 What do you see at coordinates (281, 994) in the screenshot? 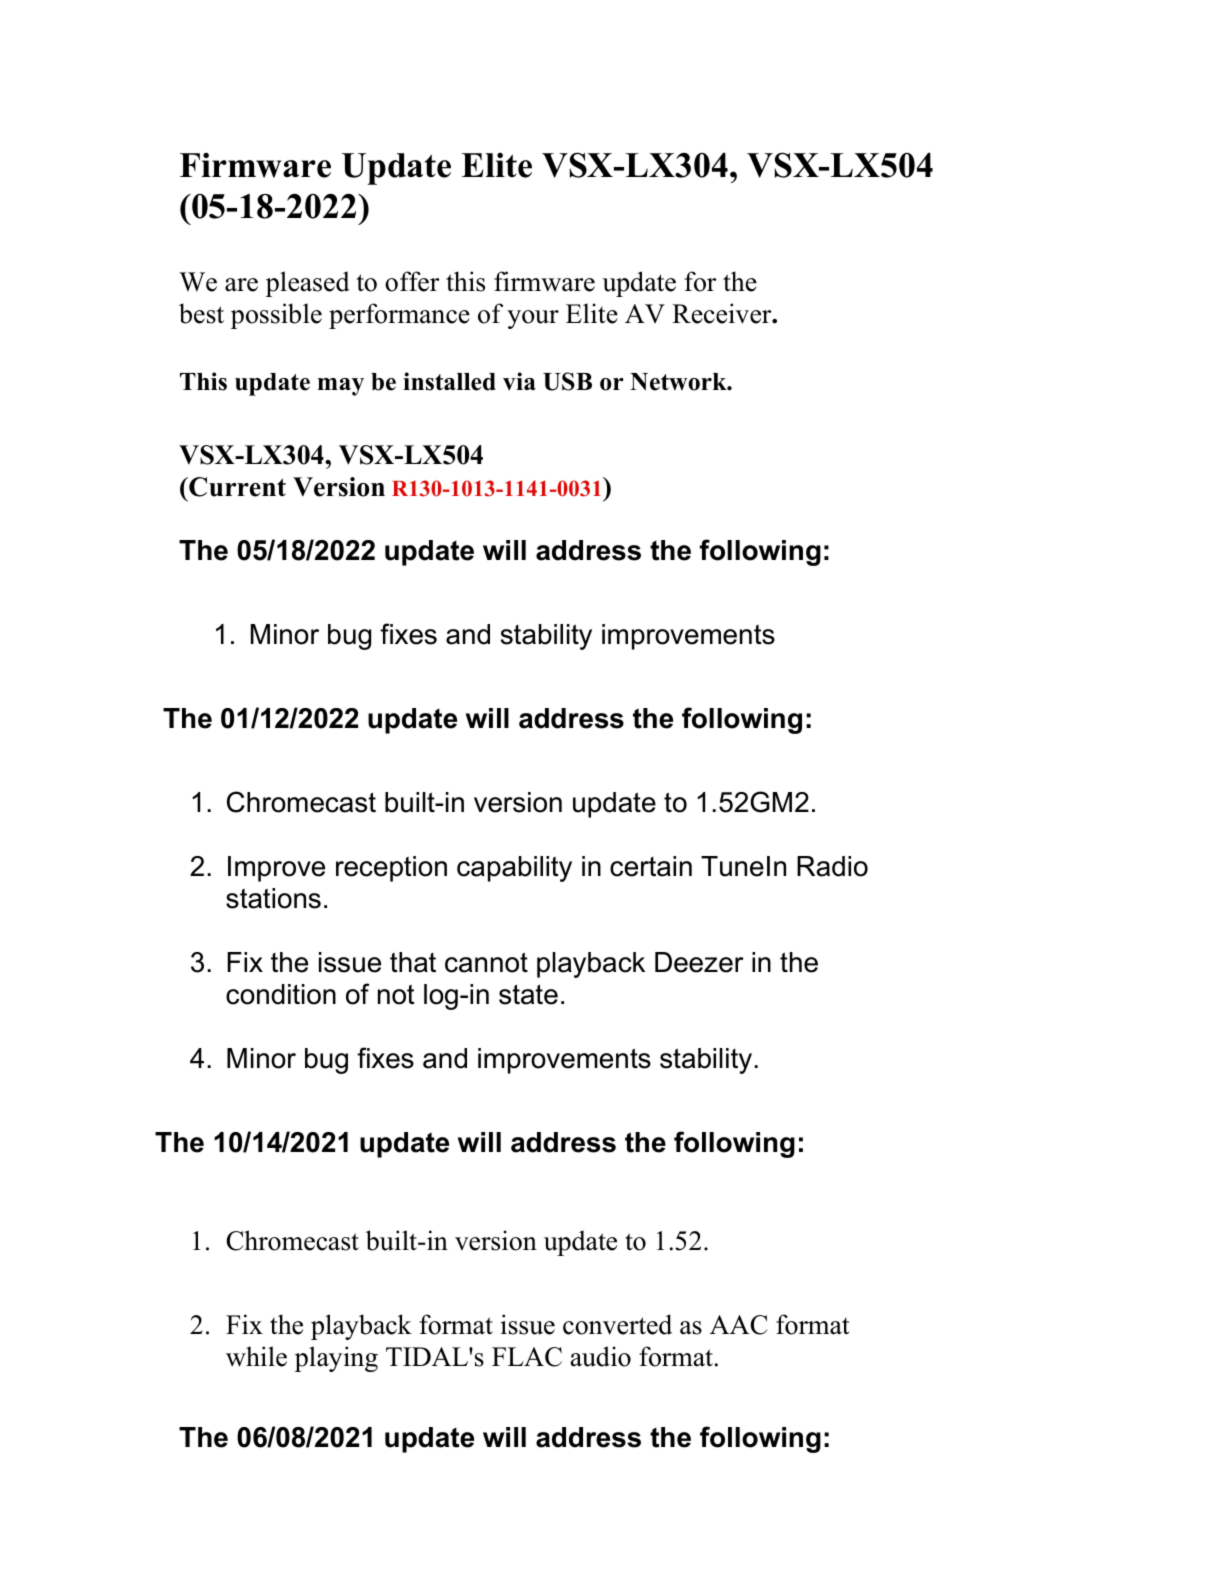
I see `condition` at bounding box center [281, 994].
